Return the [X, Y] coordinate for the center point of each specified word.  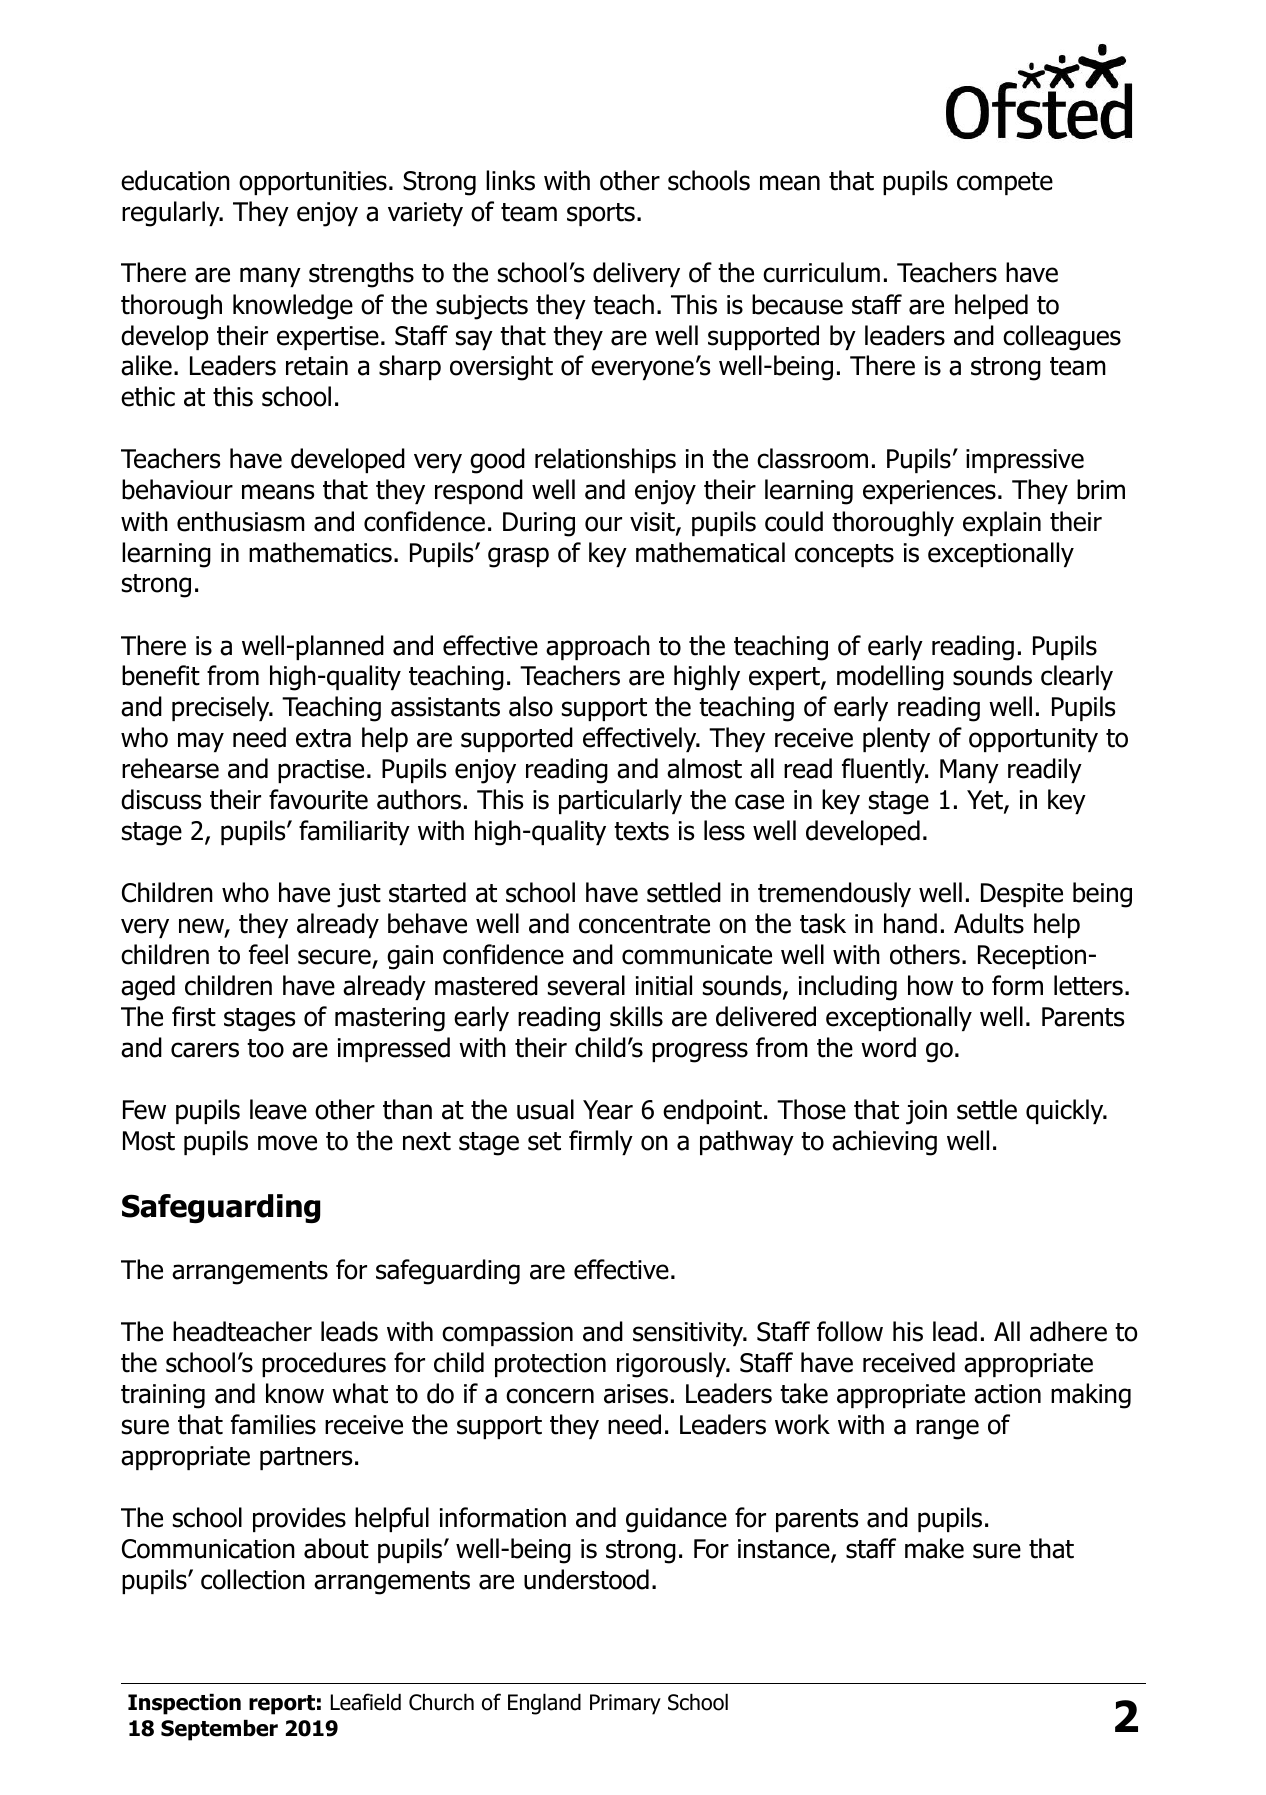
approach [598, 647]
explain [1002, 523]
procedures [324, 1364]
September [219, 1730]
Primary [625, 1704]
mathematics [320, 552]
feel [268, 954]
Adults [989, 923]
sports [601, 214]
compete [1005, 183]
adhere [1068, 1331]
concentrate [644, 924]
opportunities [313, 183]
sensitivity [689, 1334]
